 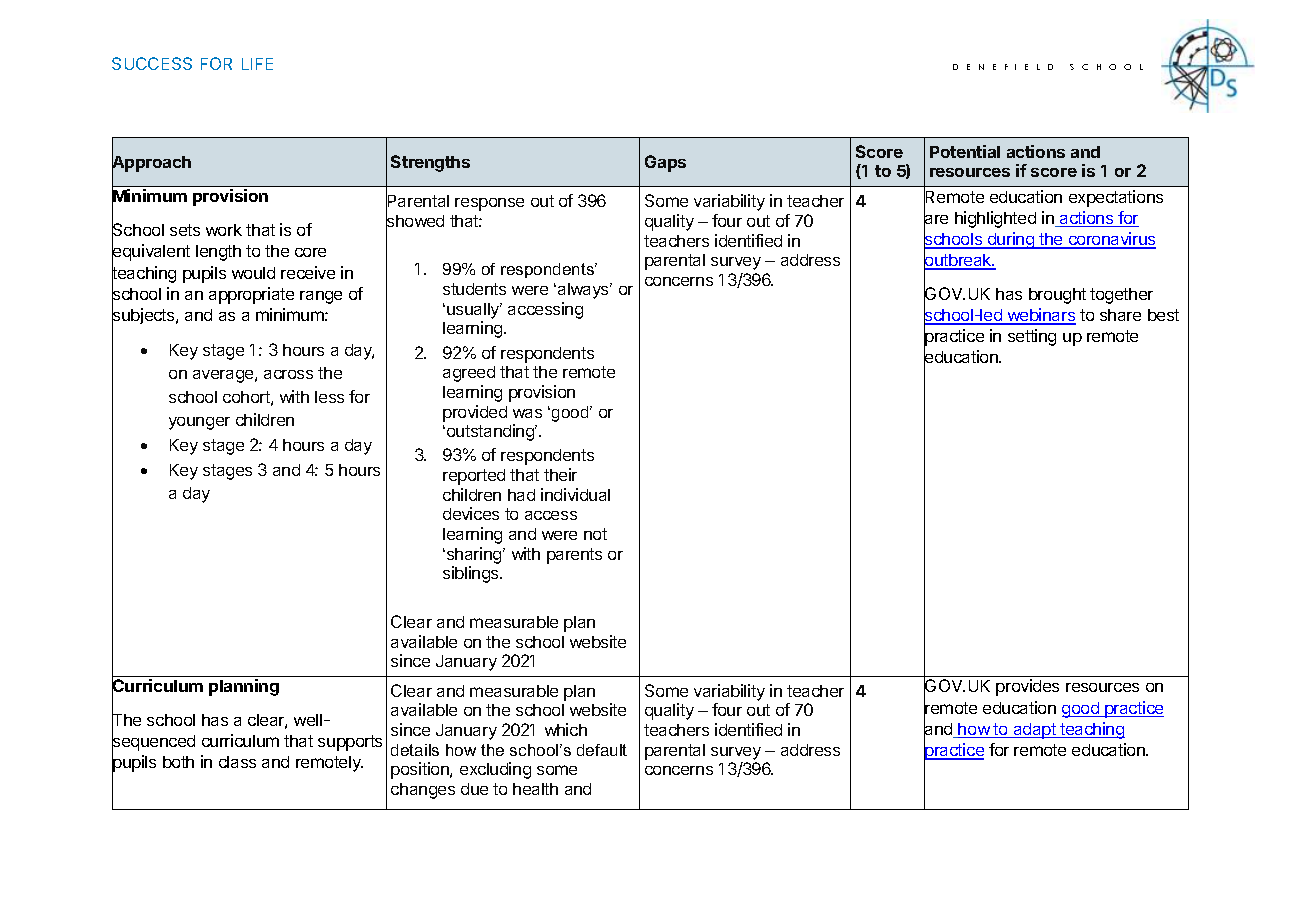 I want to click on provides, so click(x=1027, y=687).
